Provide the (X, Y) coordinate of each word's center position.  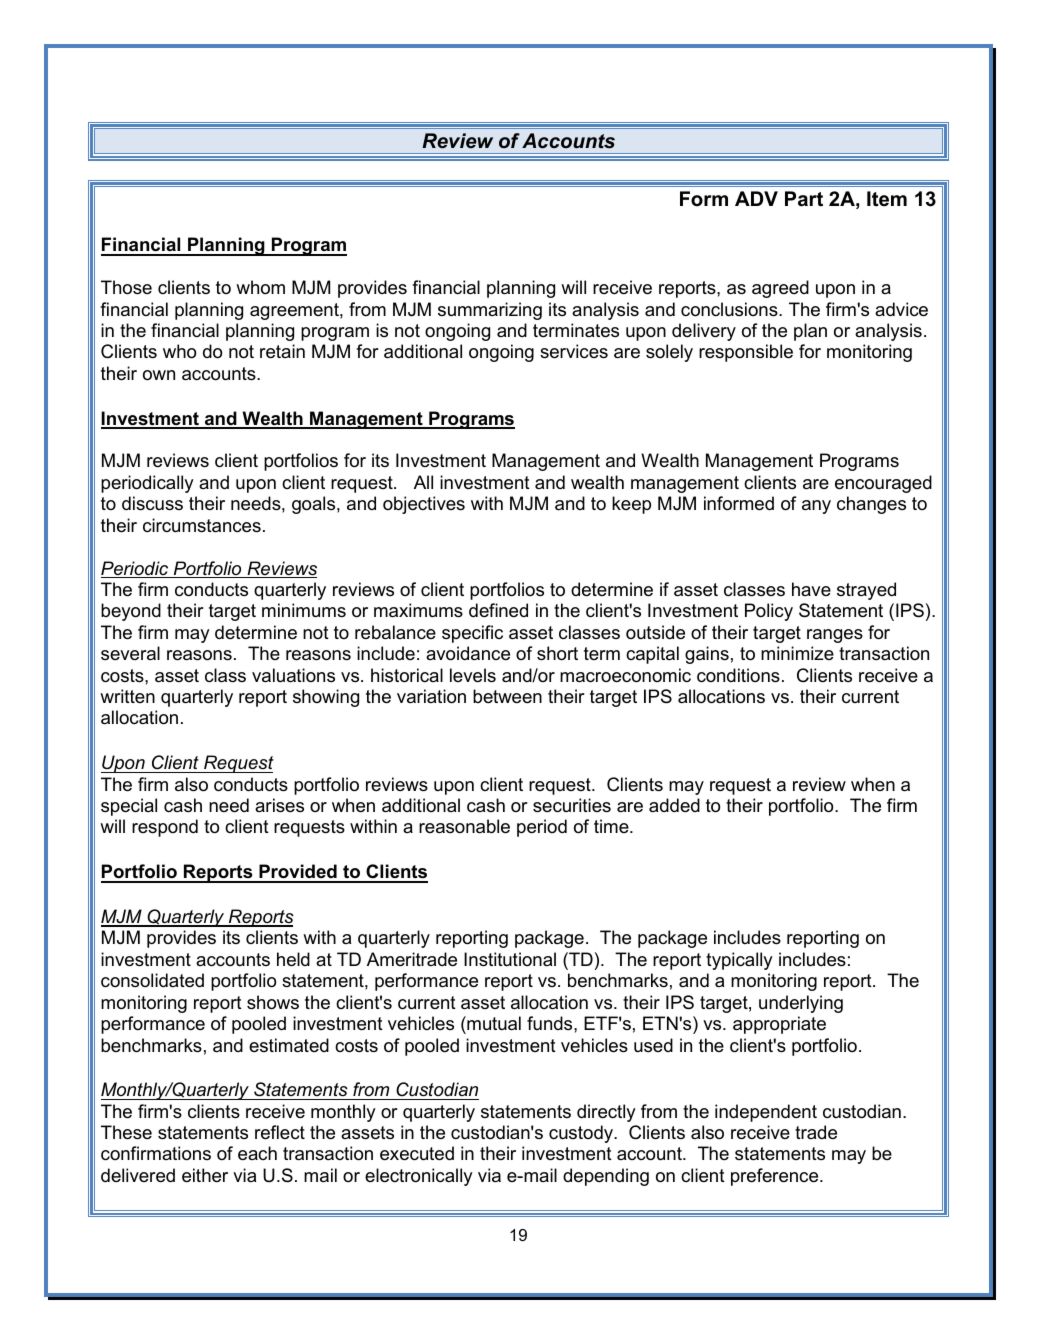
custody (582, 1134)
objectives (424, 505)
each (257, 1153)
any (816, 507)
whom (260, 287)
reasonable (464, 826)
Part (804, 199)
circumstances (202, 525)
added (674, 805)
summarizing (490, 311)
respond (165, 828)
